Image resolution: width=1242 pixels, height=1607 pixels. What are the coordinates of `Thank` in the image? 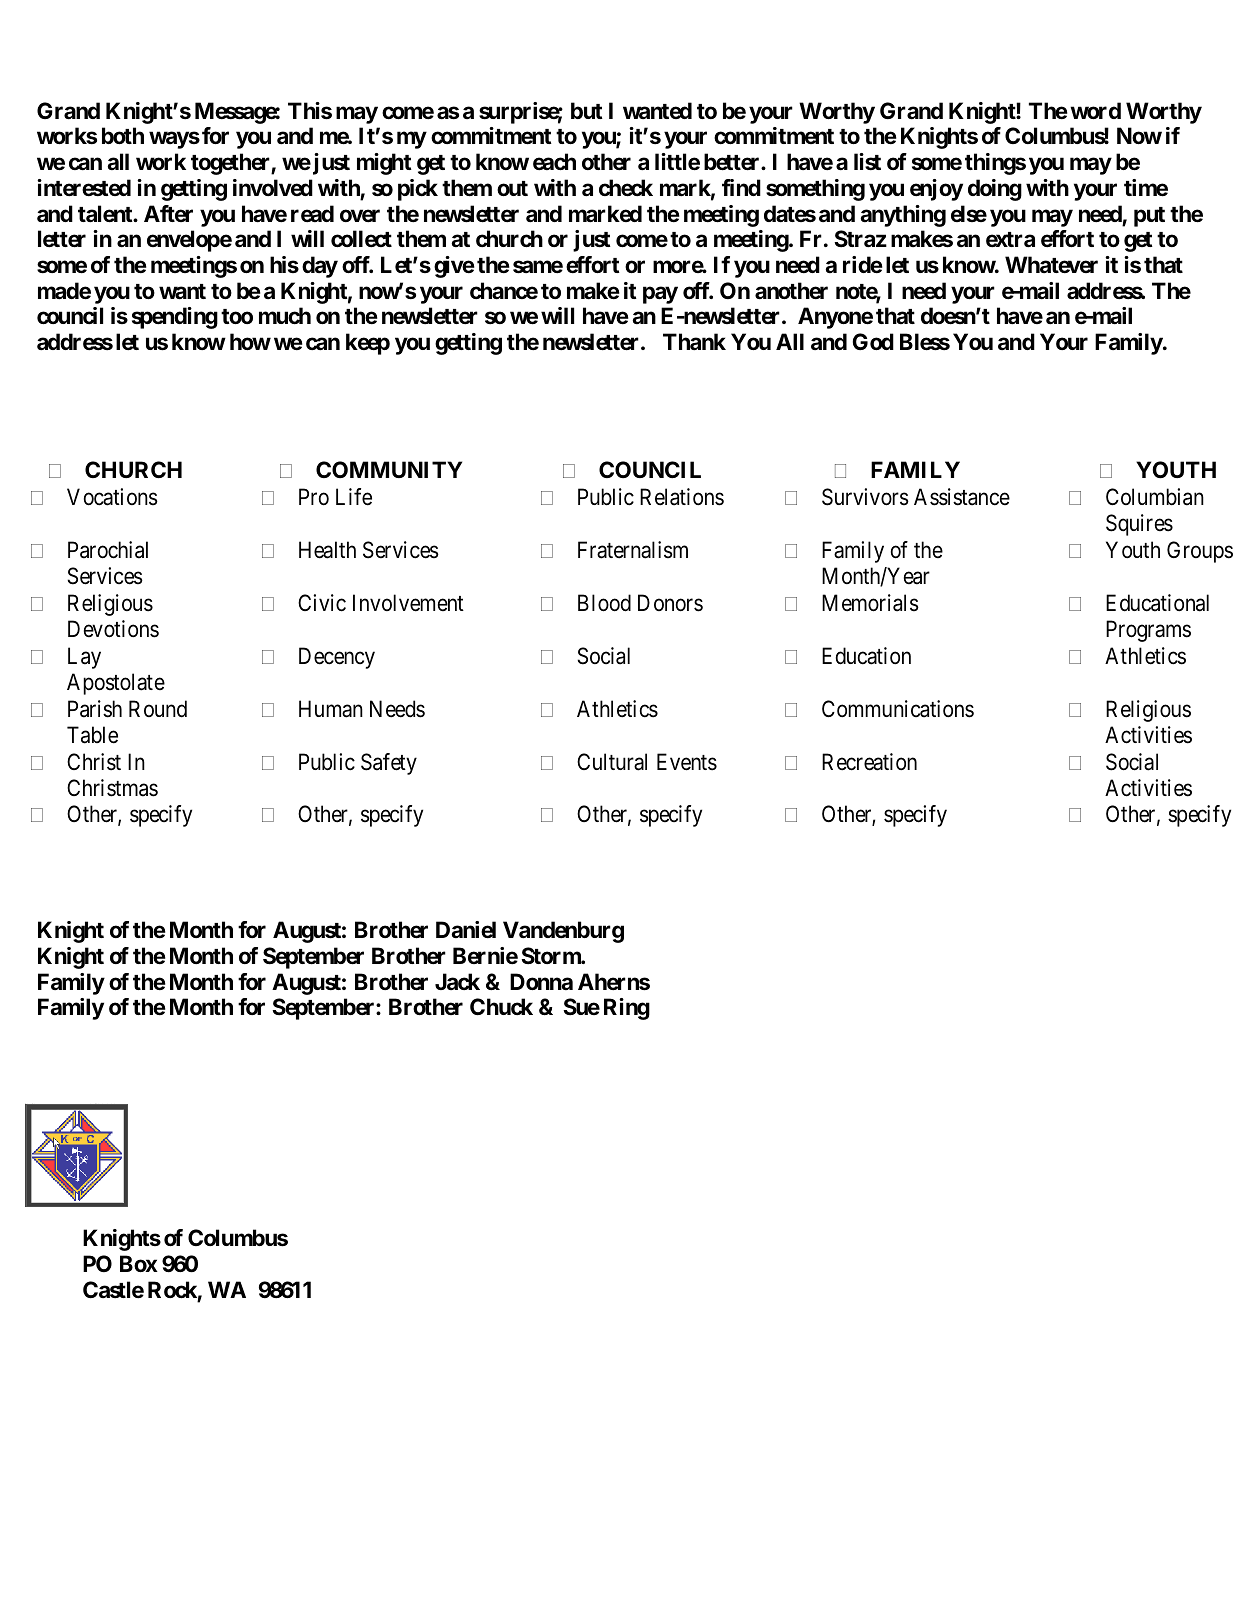 It's located at (694, 342).
